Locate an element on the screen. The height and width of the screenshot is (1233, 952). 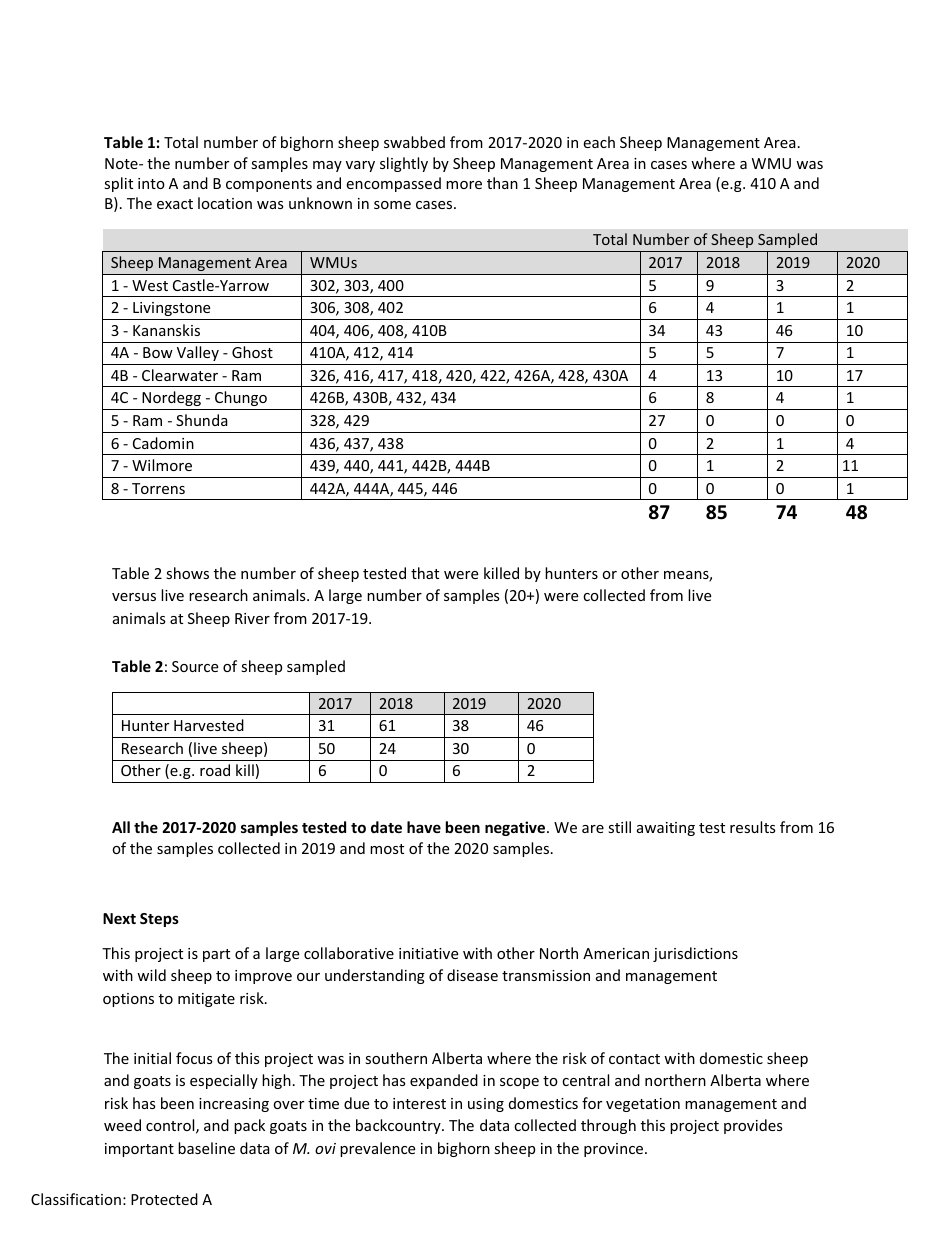
into is located at coordinates (151, 183).
